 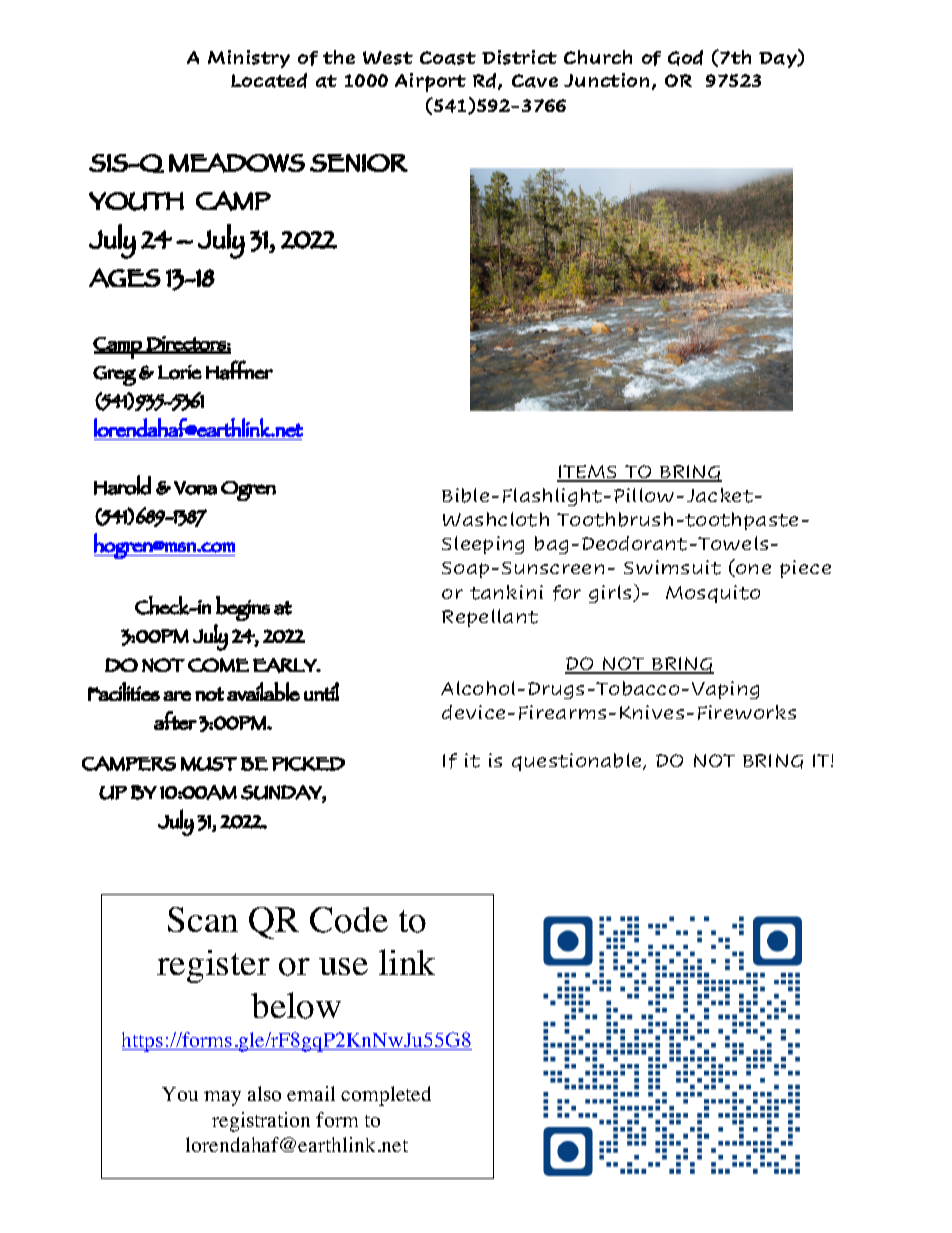 What do you see at coordinates (239, 370) in the screenshot?
I see `Haffner` at bounding box center [239, 370].
